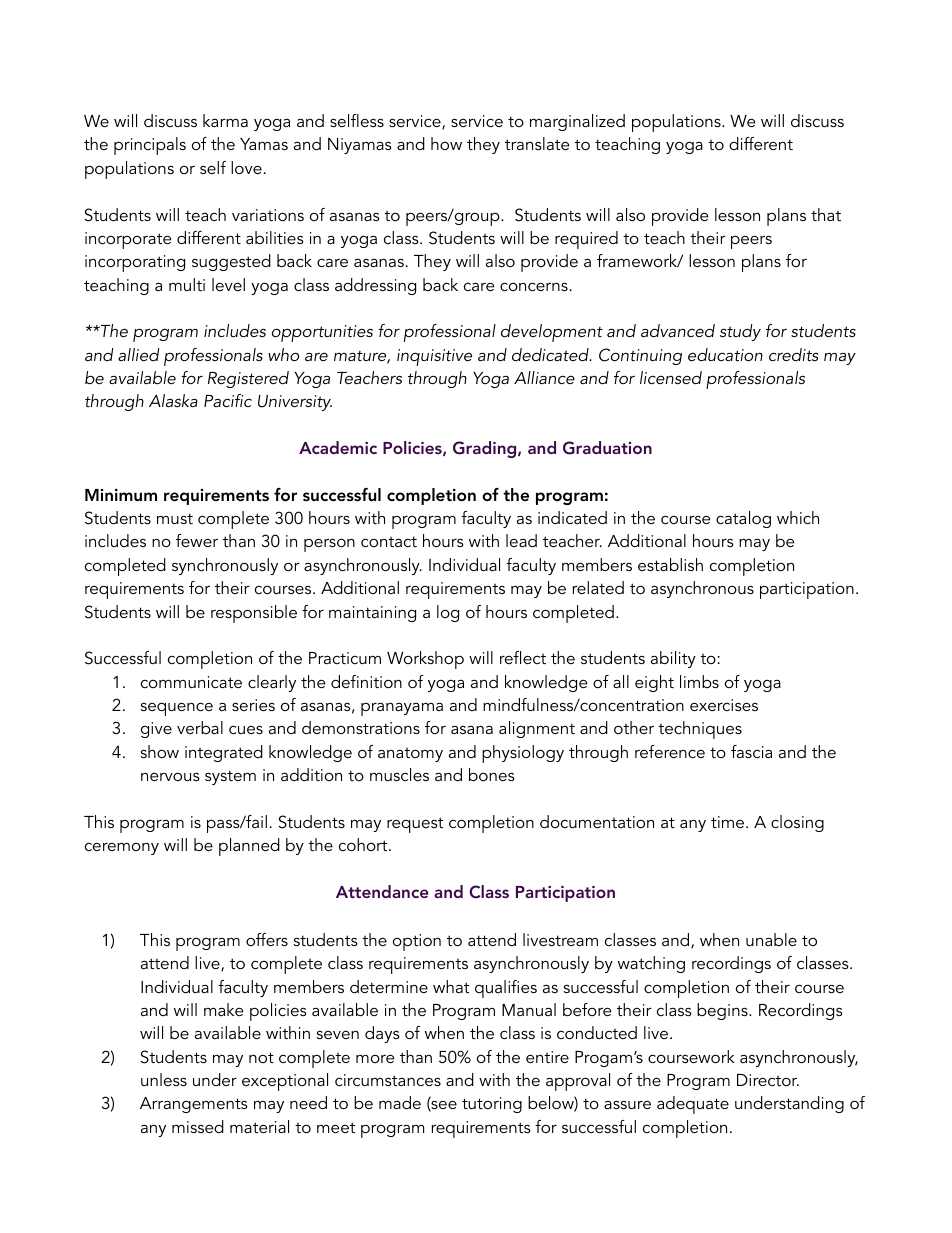  What do you see at coordinates (492, 1105) in the screenshot?
I see `tutoring` at bounding box center [492, 1105].
